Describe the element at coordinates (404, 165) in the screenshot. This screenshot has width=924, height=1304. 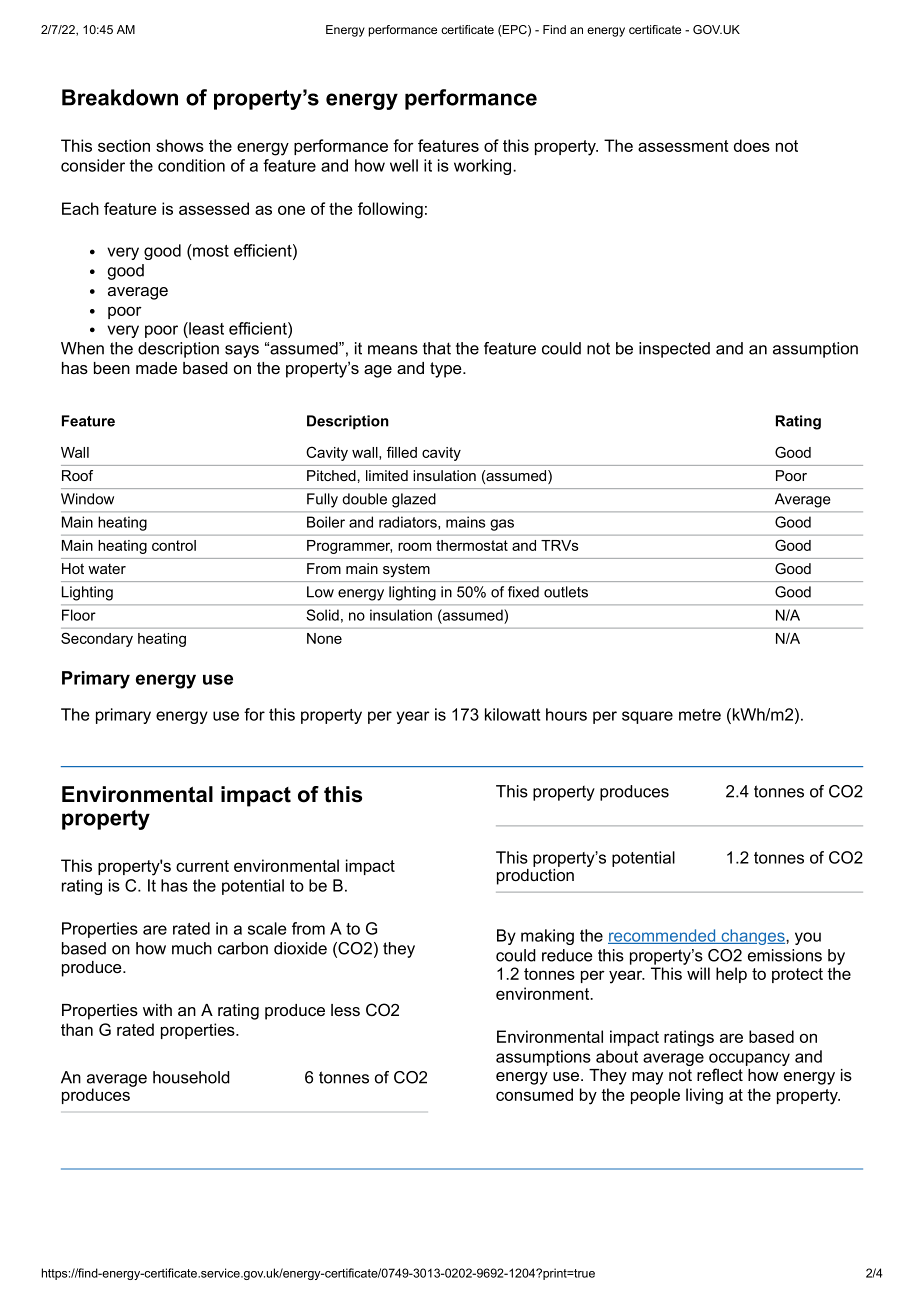
I see `well` at that location.
